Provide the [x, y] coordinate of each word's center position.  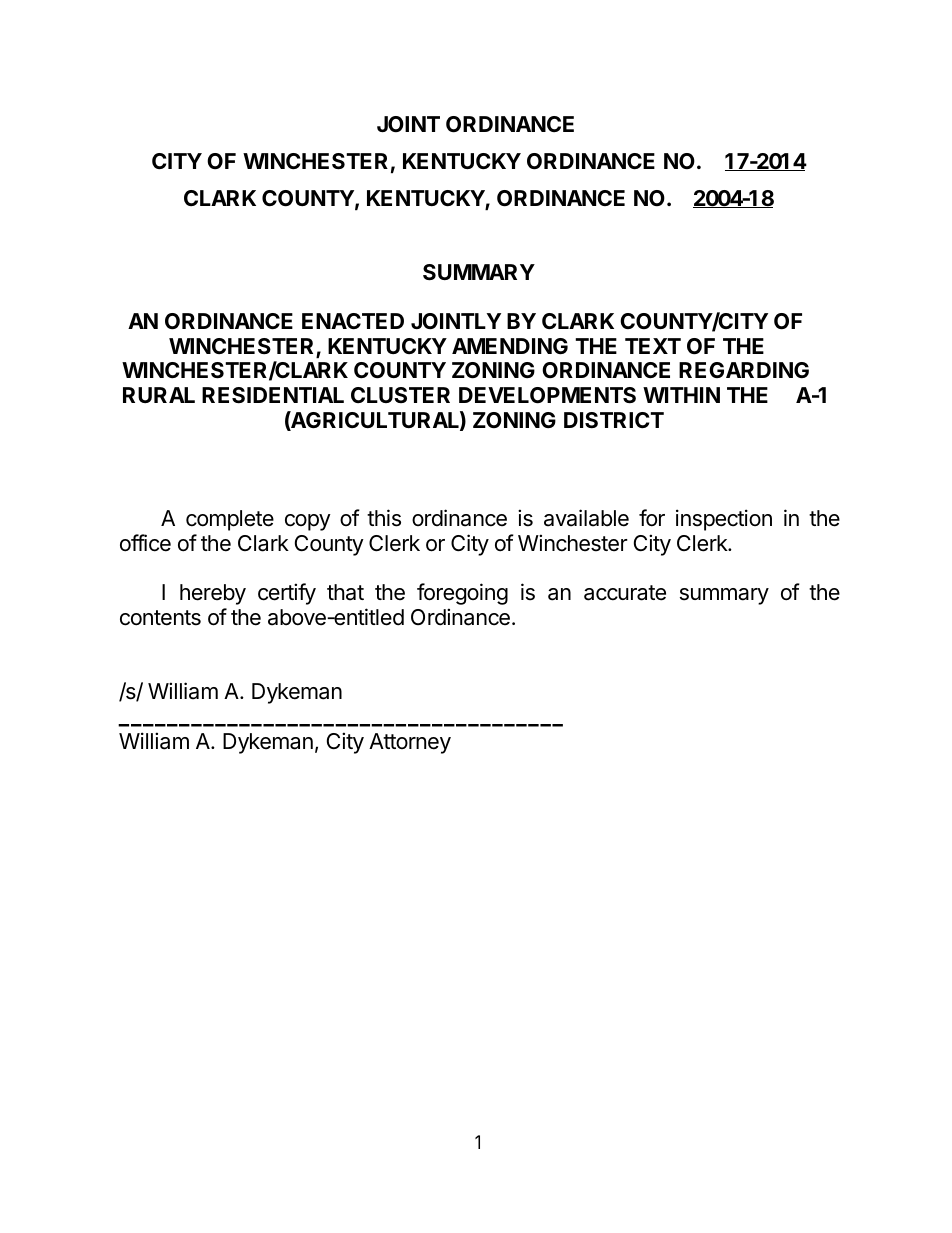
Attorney [410, 743]
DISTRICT [614, 420]
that [345, 592]
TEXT [653, 346]
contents [160, 618]
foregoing [462, 596]
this [384, 518]
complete [230, 520]
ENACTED [353, 321]
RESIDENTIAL [273, 395]
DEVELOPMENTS [547, 395]
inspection [724, 520]
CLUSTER [400, 395]
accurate [625, 593]
